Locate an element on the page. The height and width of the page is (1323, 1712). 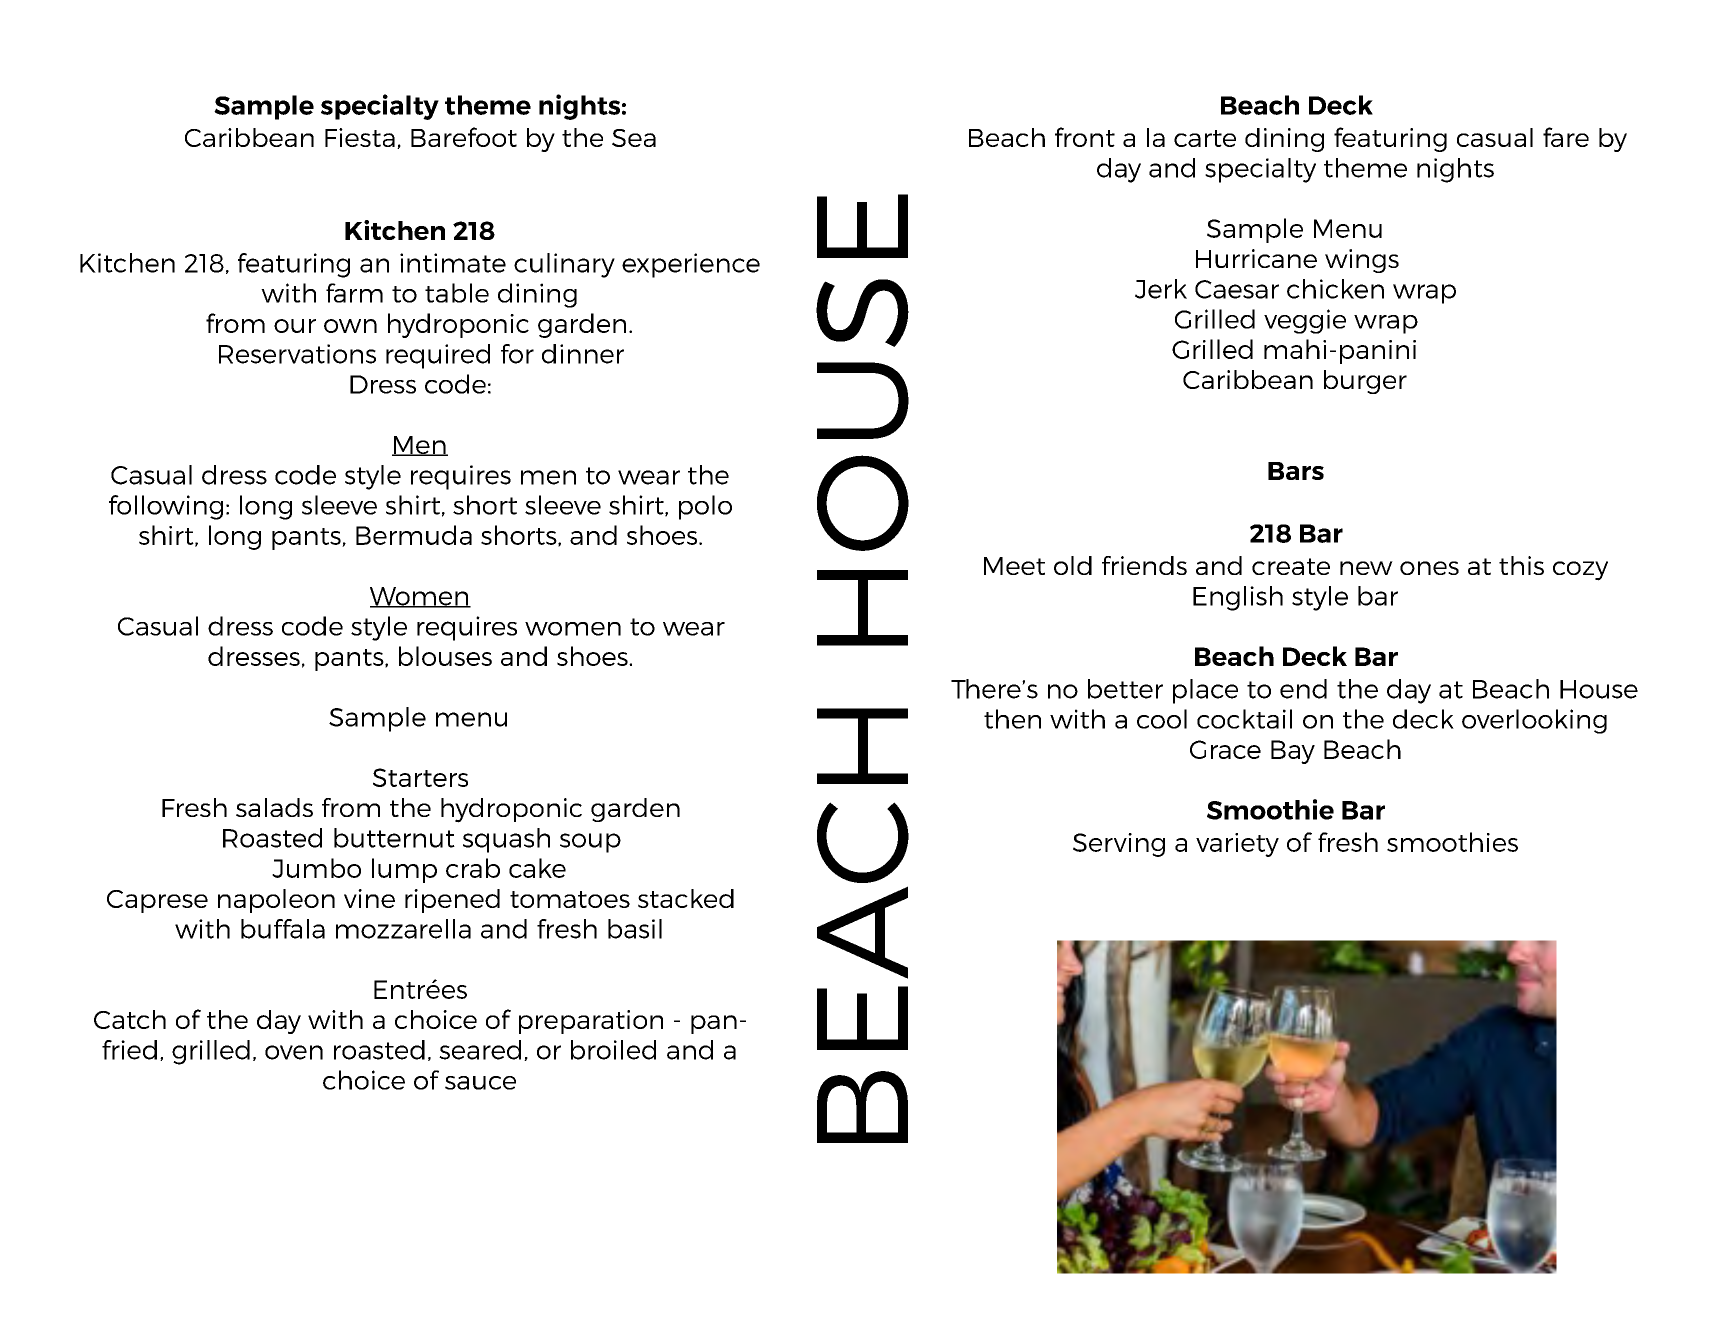
Fiesta is located at coordinates (360, 137).
